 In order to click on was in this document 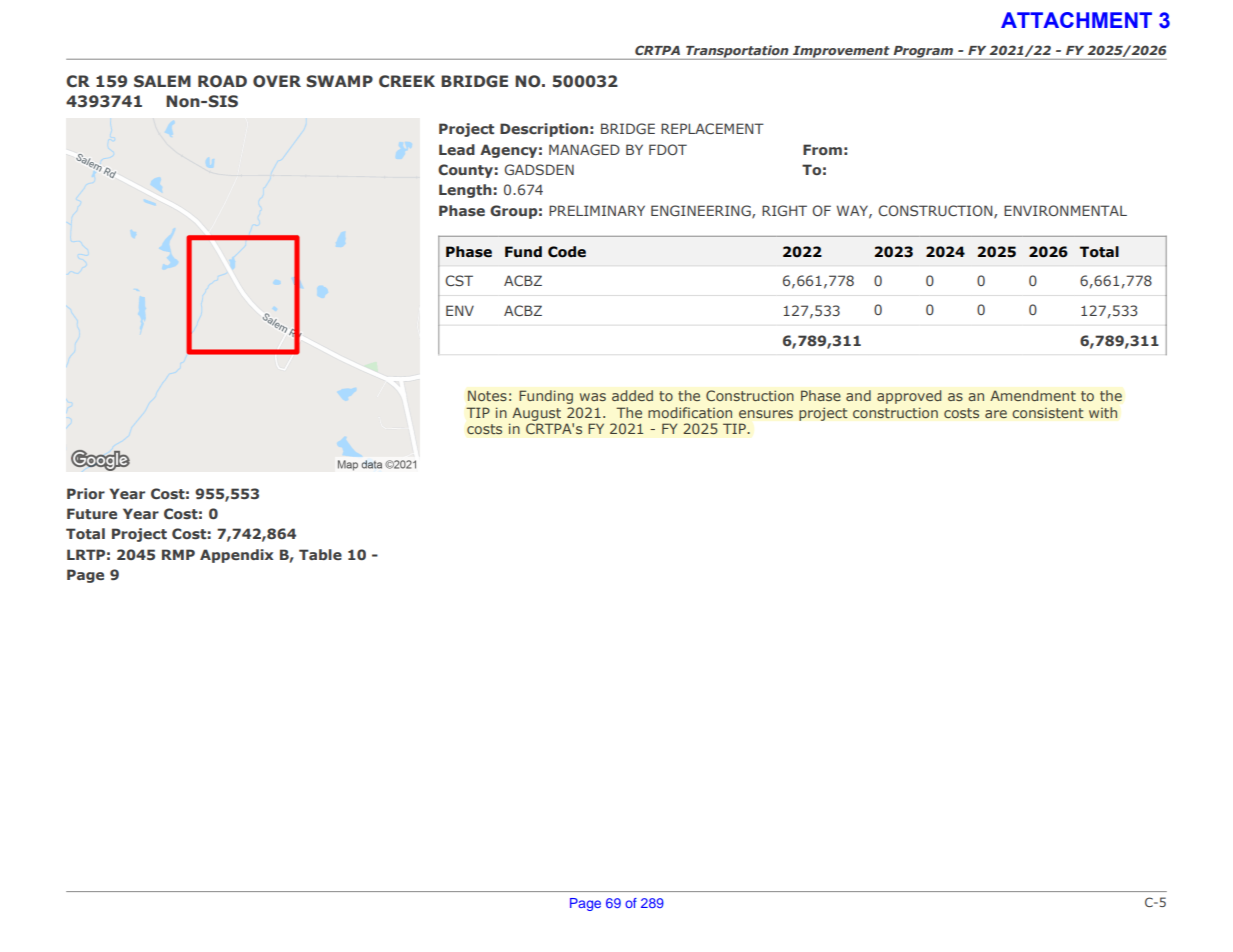, I will do `click(593, 397)`.
